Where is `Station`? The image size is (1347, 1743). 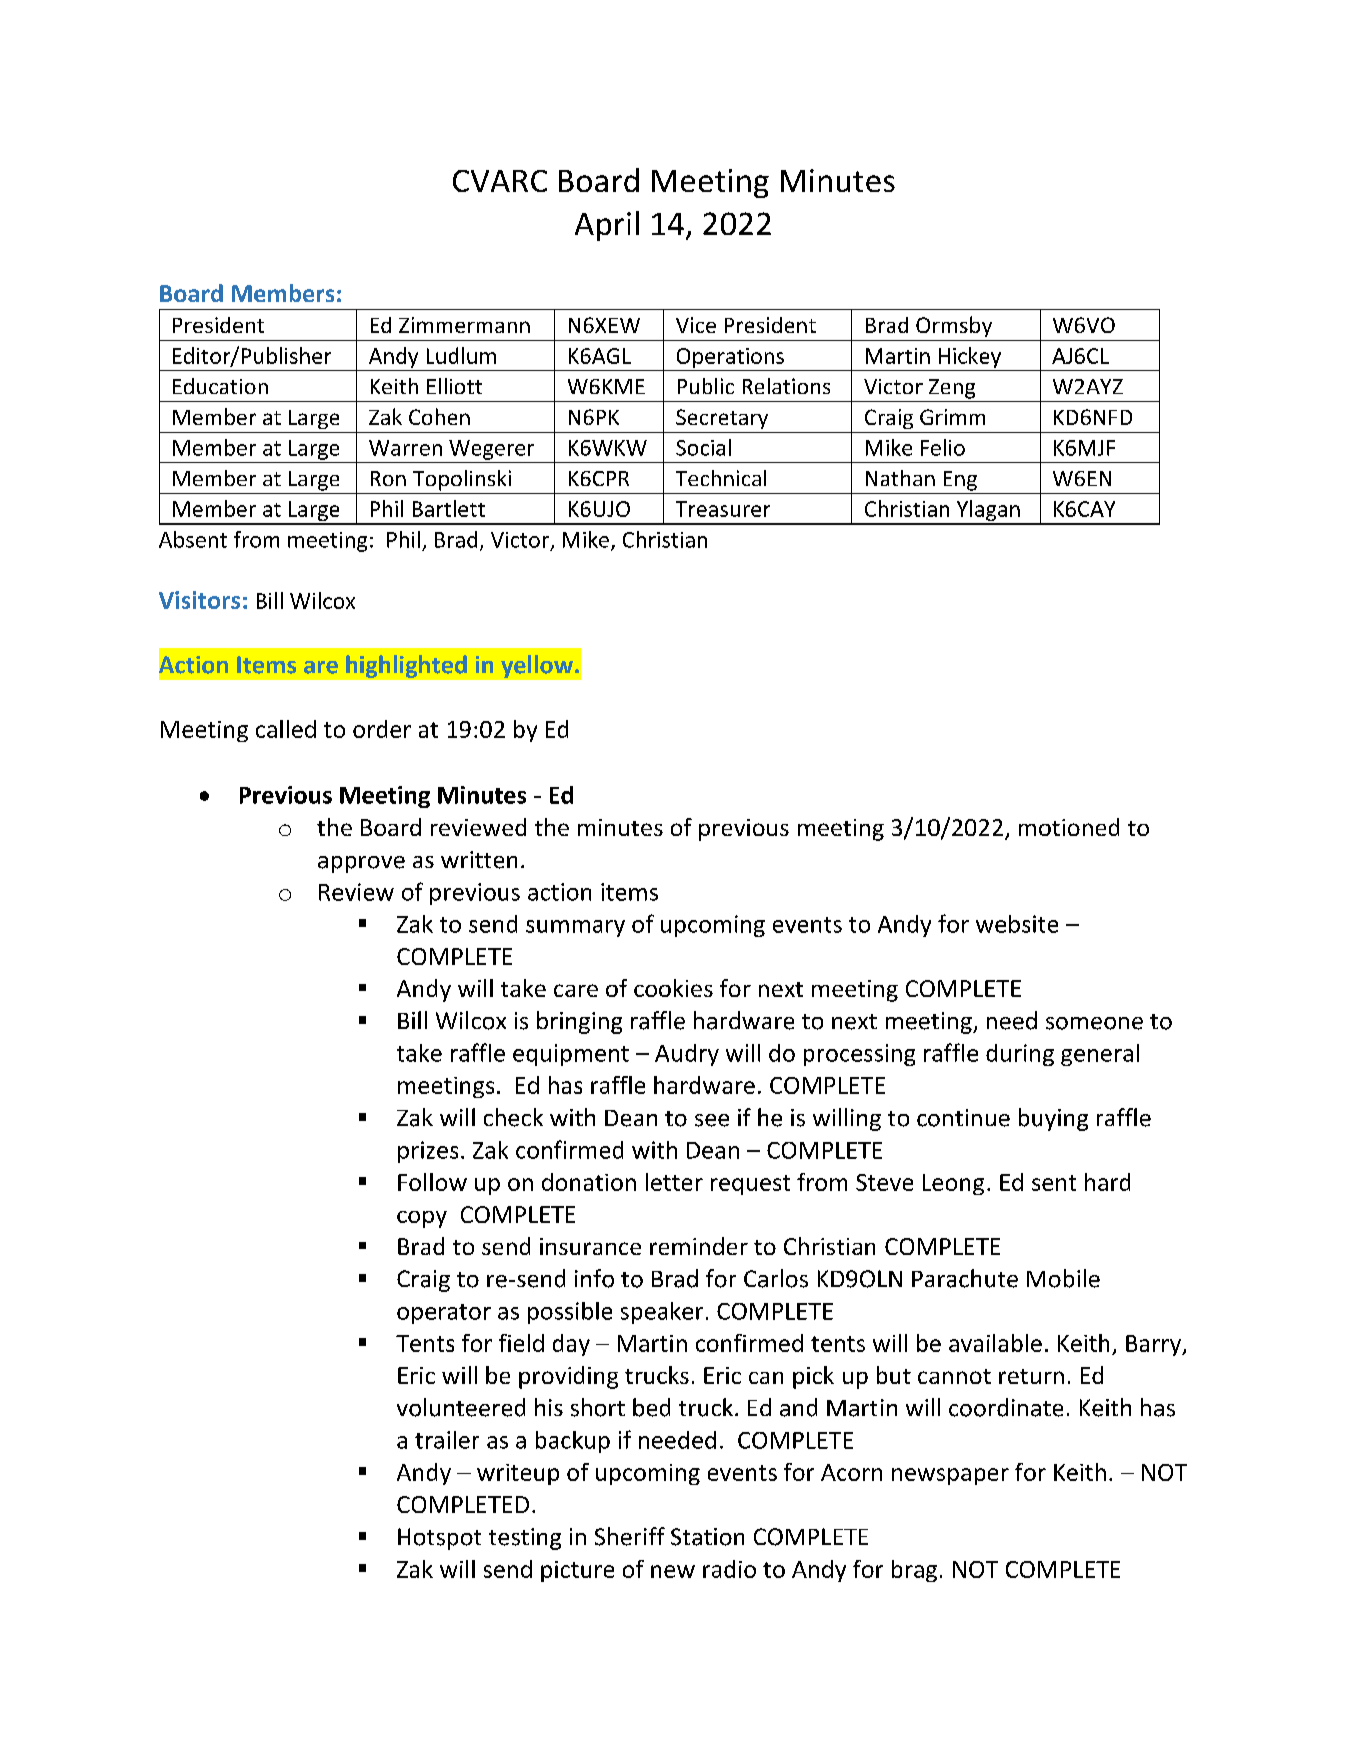
Station is located at coordinates (707, 1537).
